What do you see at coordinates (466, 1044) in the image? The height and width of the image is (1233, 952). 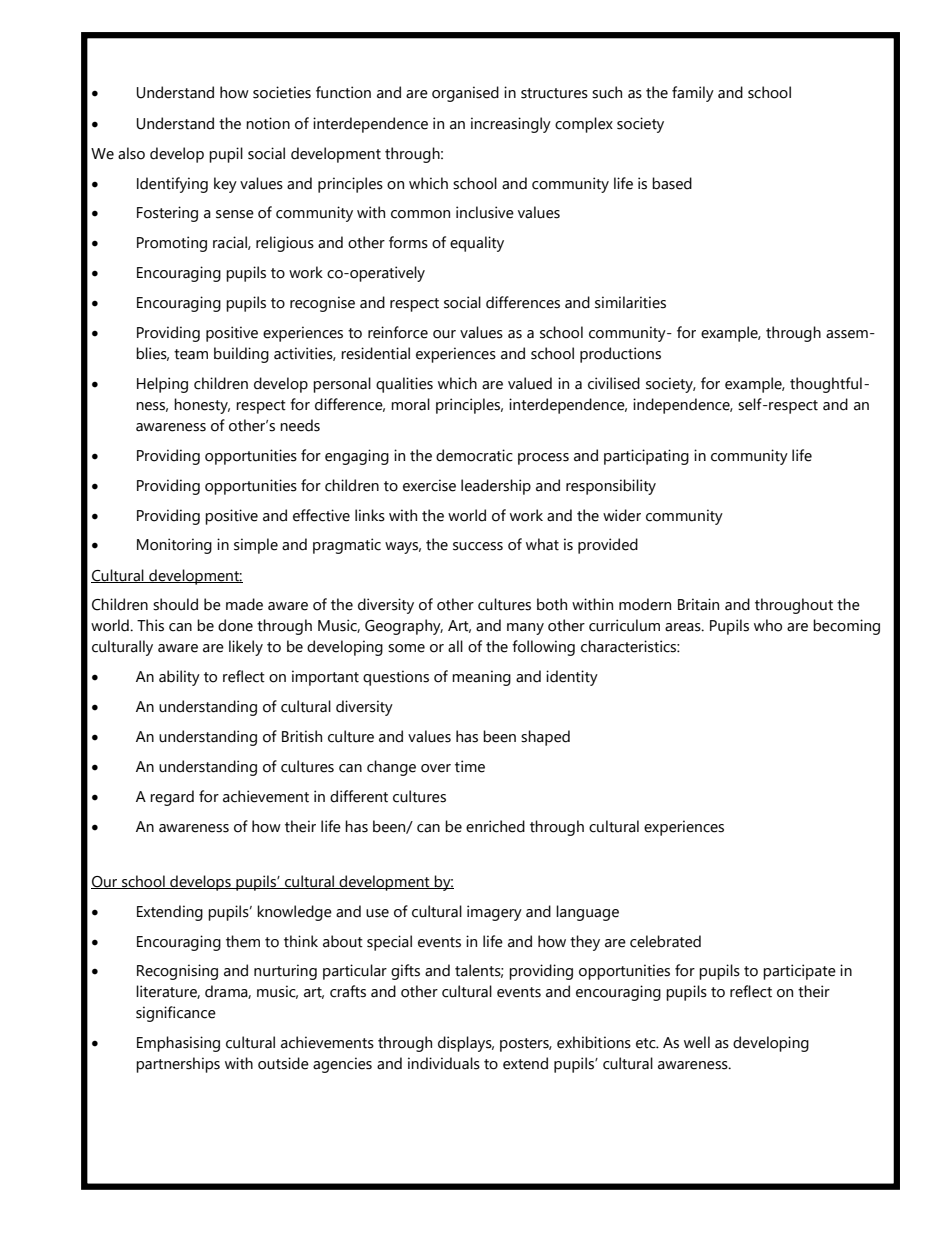 I see `displays` at bounding box center [466, 1044].
